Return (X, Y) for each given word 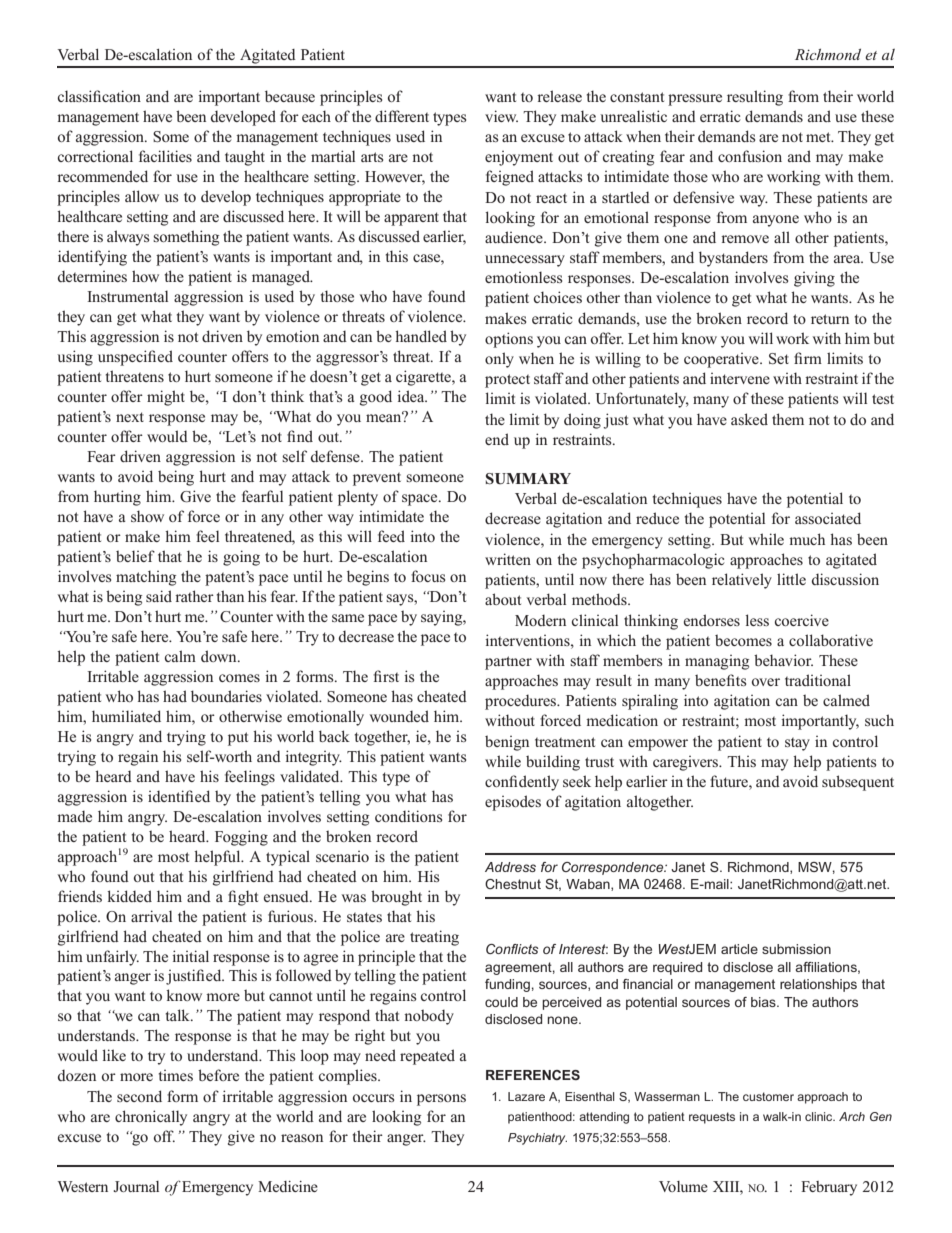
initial (190, 956)
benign (507, 743)
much (807, 539)
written (508, 559)
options (509, 340)
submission (796, 949)
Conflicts (512, 949)
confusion (750, 156)
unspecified (135, 358)
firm (808, 358)
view (501, 116)
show (147, 516)
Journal (136, 1186)
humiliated (126, 716)
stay (797, 744)
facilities (165, 156)
